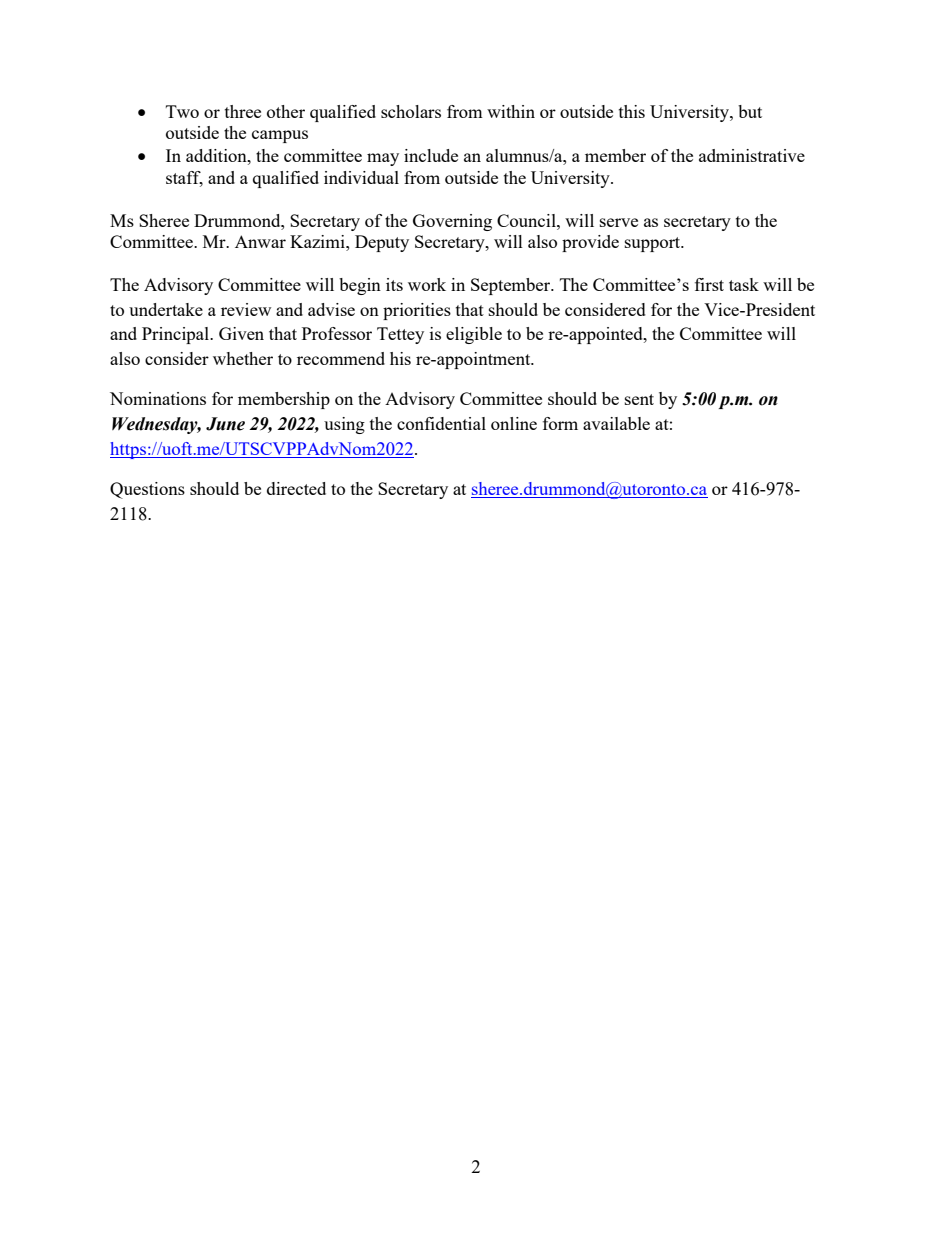  I want to click on first, so click(709, 284).
